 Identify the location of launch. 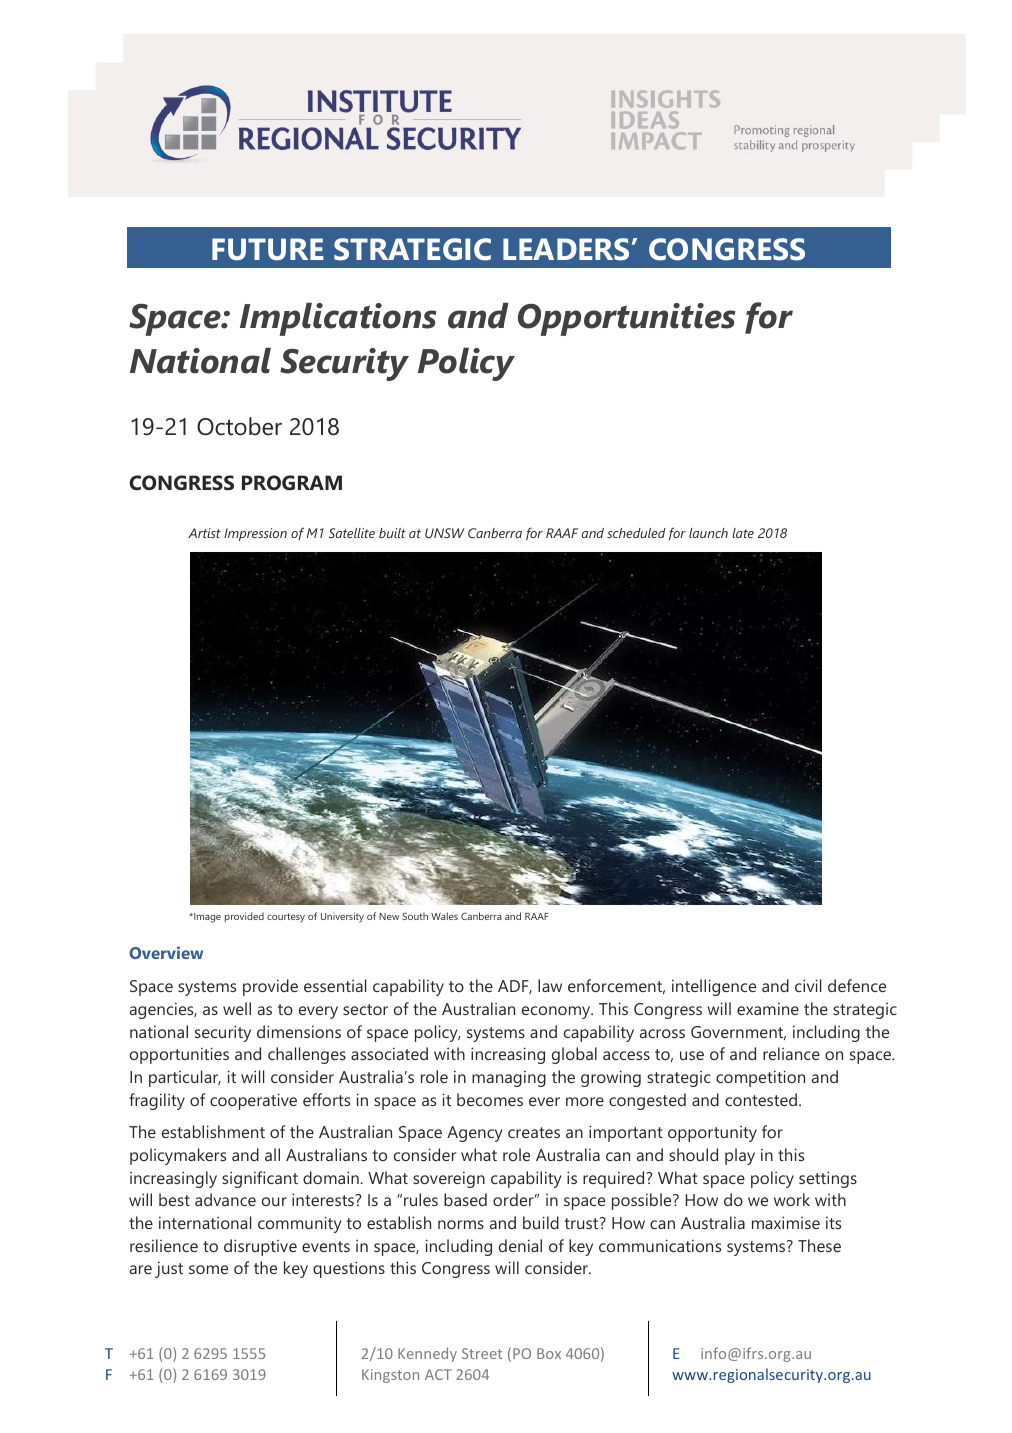
(708, 533).
